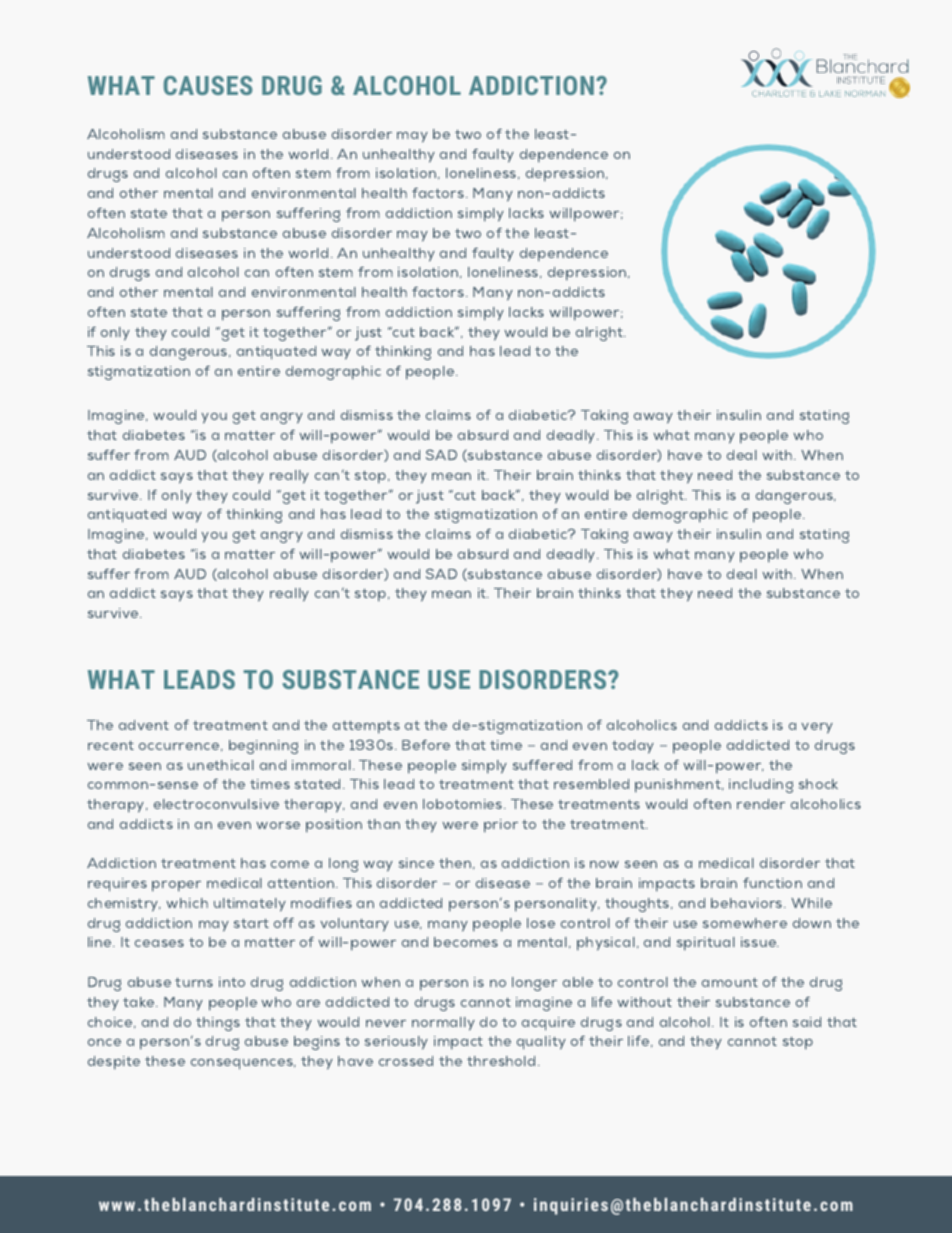 The height and width of the document is (1233, 952). What do you see at coordinates (464, 804) in the document?
I see `lobotomies` at bounding box center [464, 804].
